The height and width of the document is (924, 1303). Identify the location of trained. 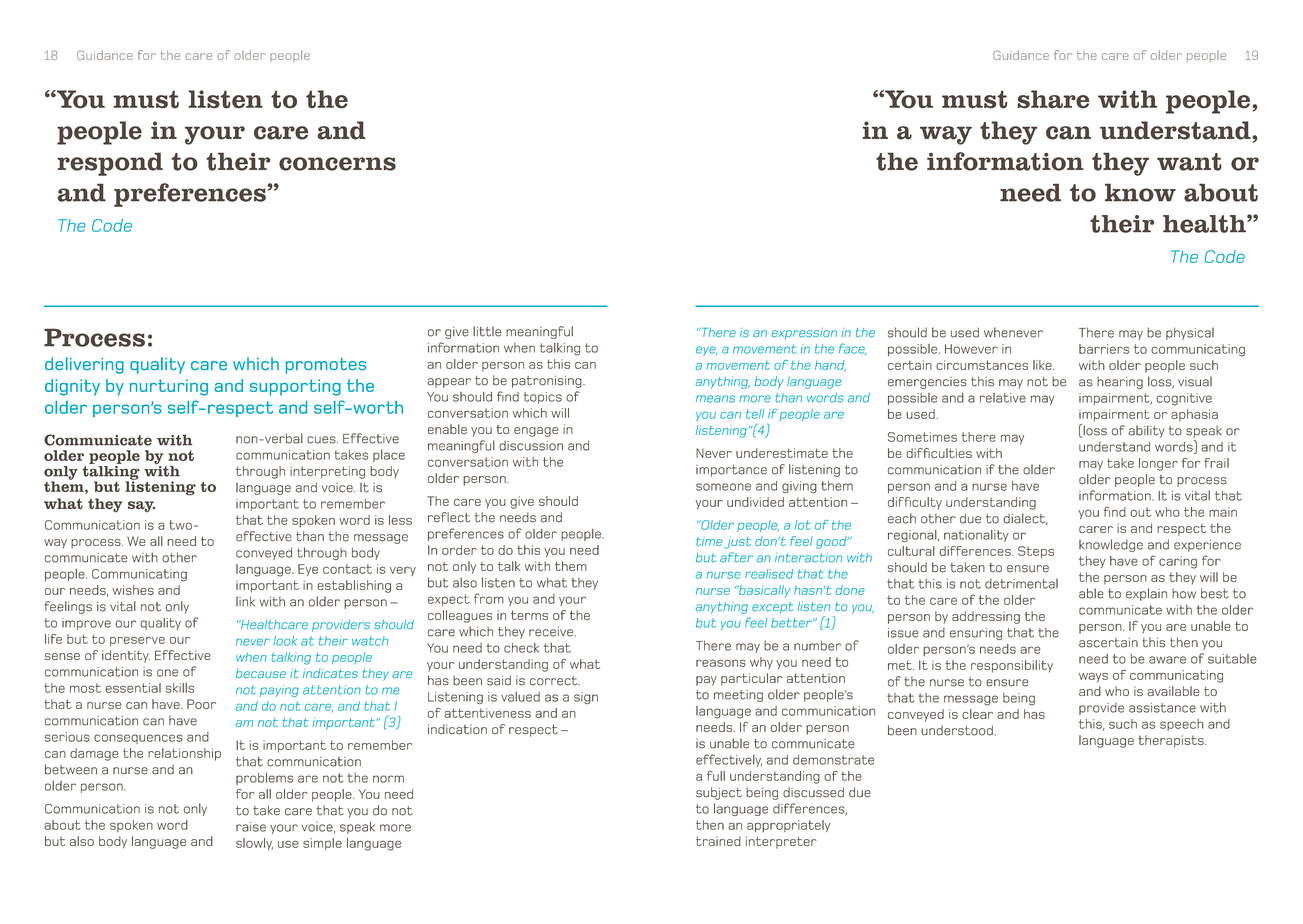
(718, 841).
